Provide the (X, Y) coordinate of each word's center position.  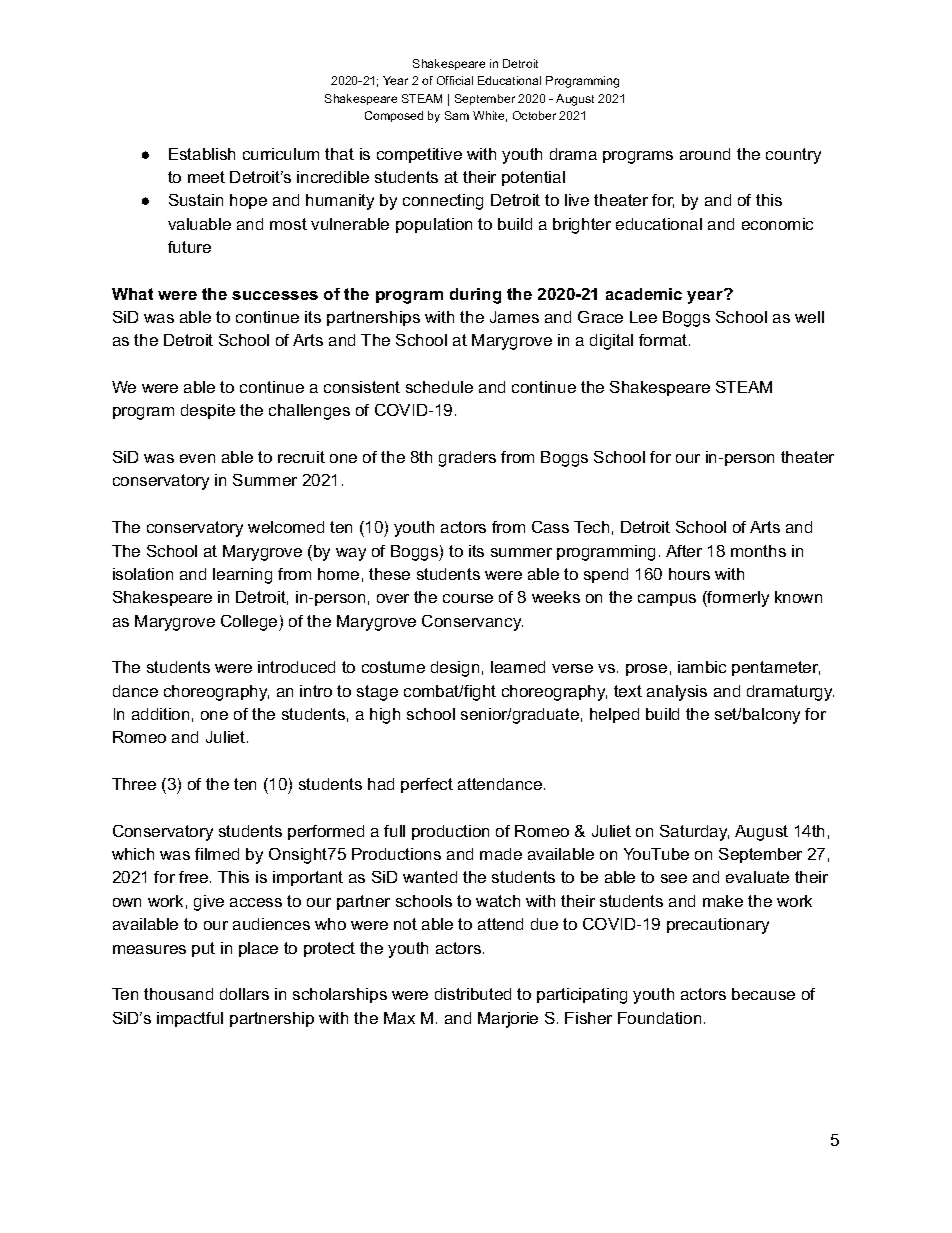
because (763, 994)
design (455, 669)
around (705, 154)
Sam (457, 115)
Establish (202, 154)
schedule (439, 387)
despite (208, 411)
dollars (244, 994)
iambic (702, 667)
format (664, 340)
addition (160, 714)
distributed (473, 994)
